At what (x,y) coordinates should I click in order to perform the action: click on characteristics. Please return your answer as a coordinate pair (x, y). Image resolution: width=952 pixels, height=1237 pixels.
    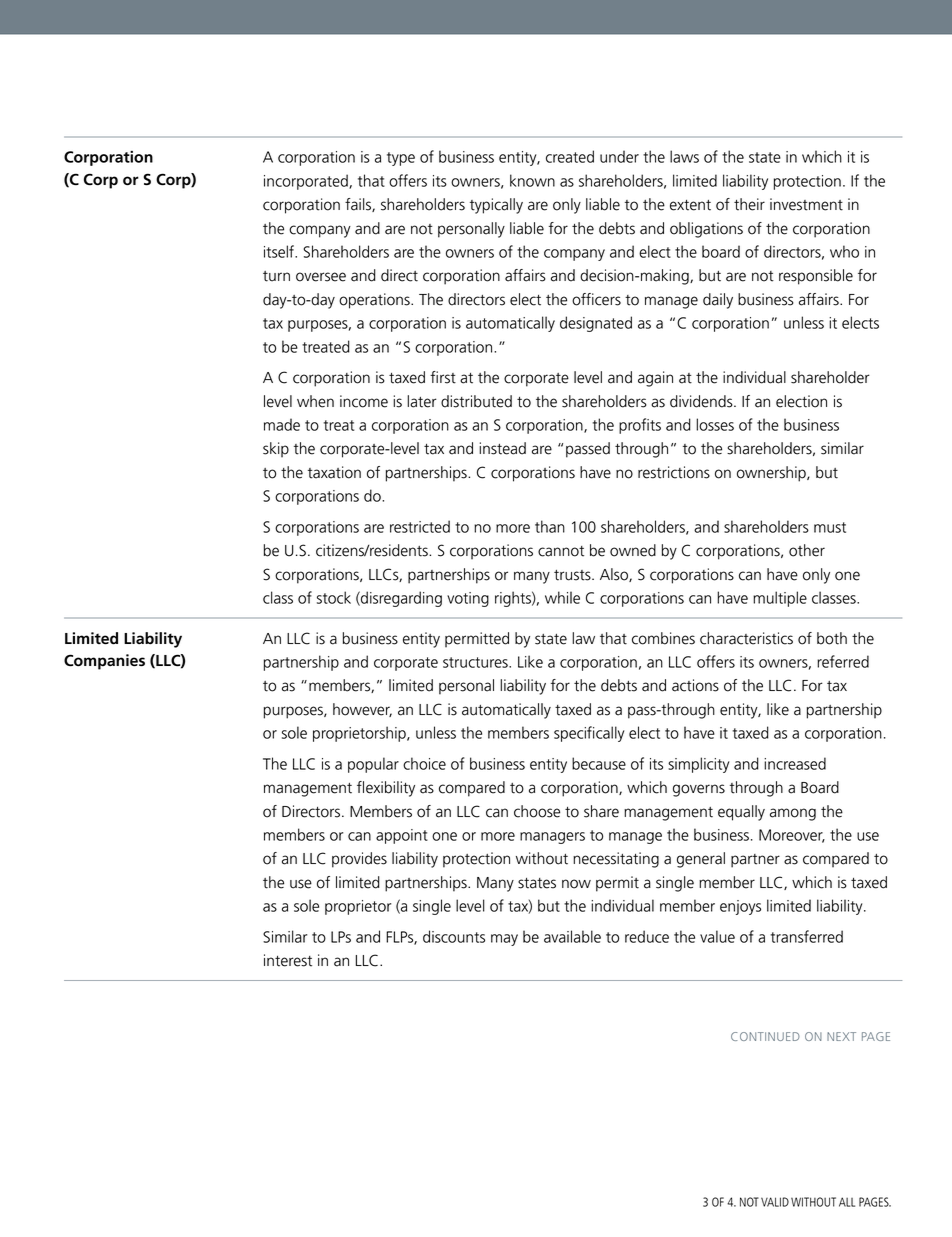
    Looking at the image, I should click on (746, 638).
